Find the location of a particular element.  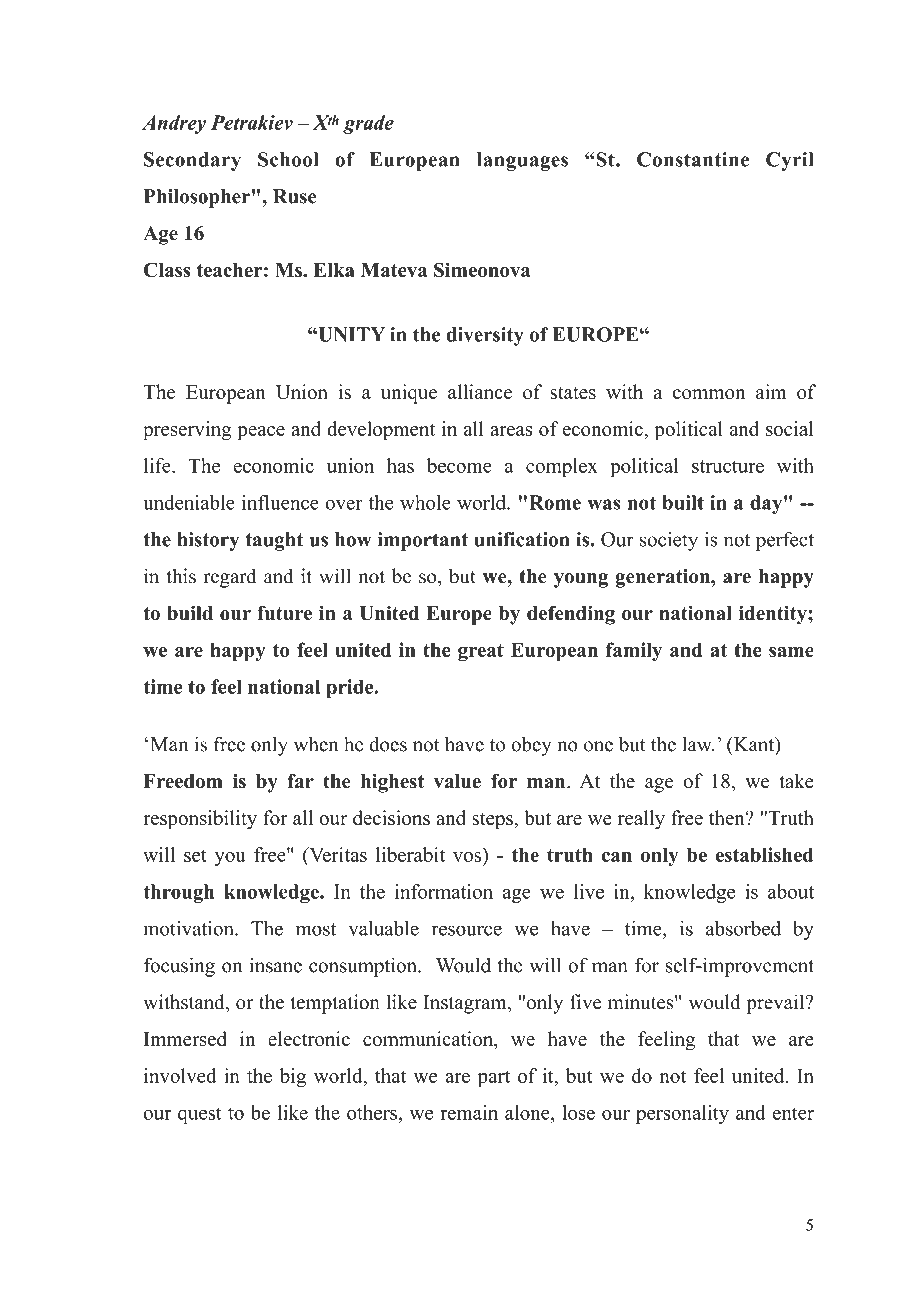

part is located at coordinates (494, 1078).
